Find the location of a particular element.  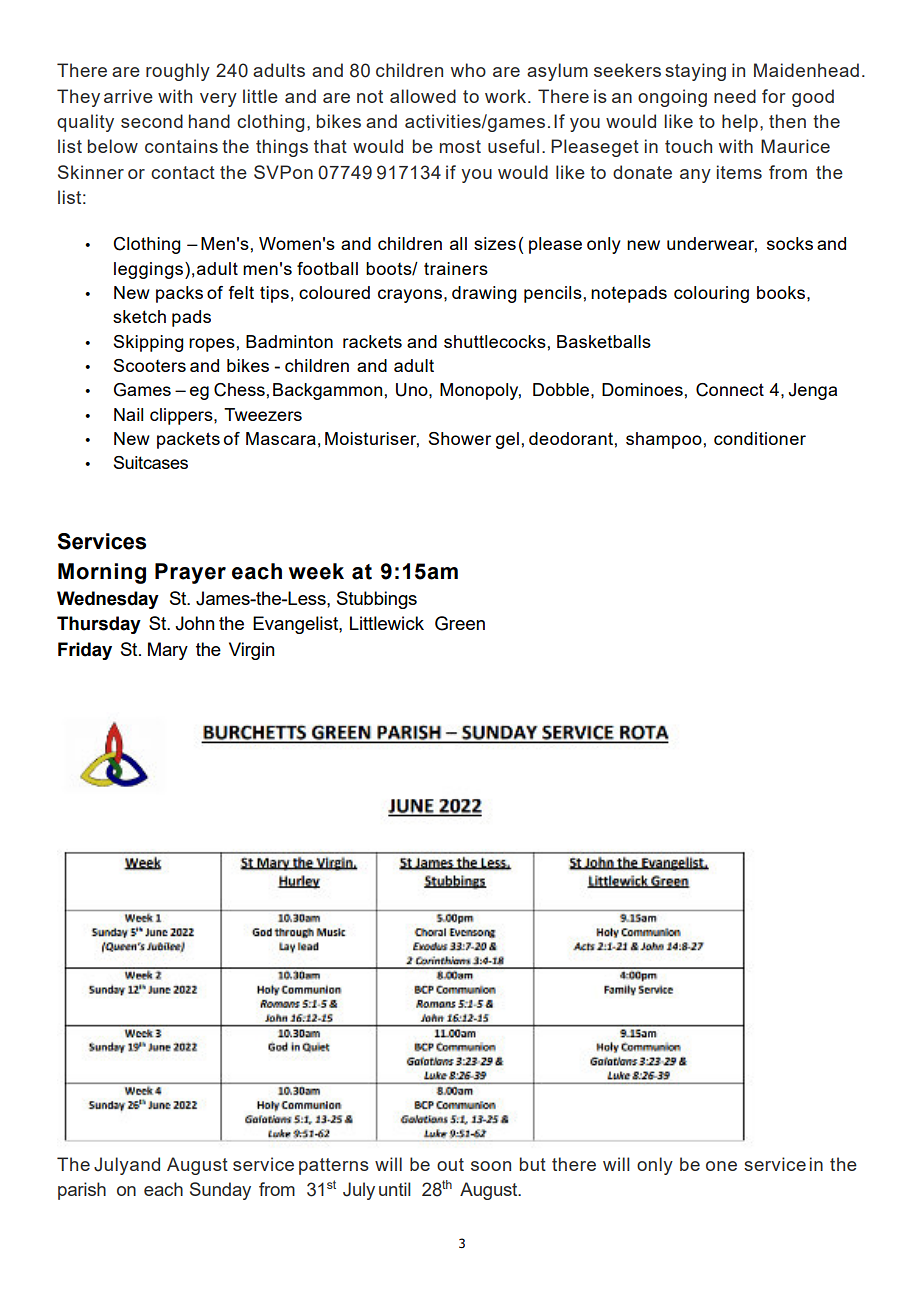

second is located at coordinates (152, 121).
